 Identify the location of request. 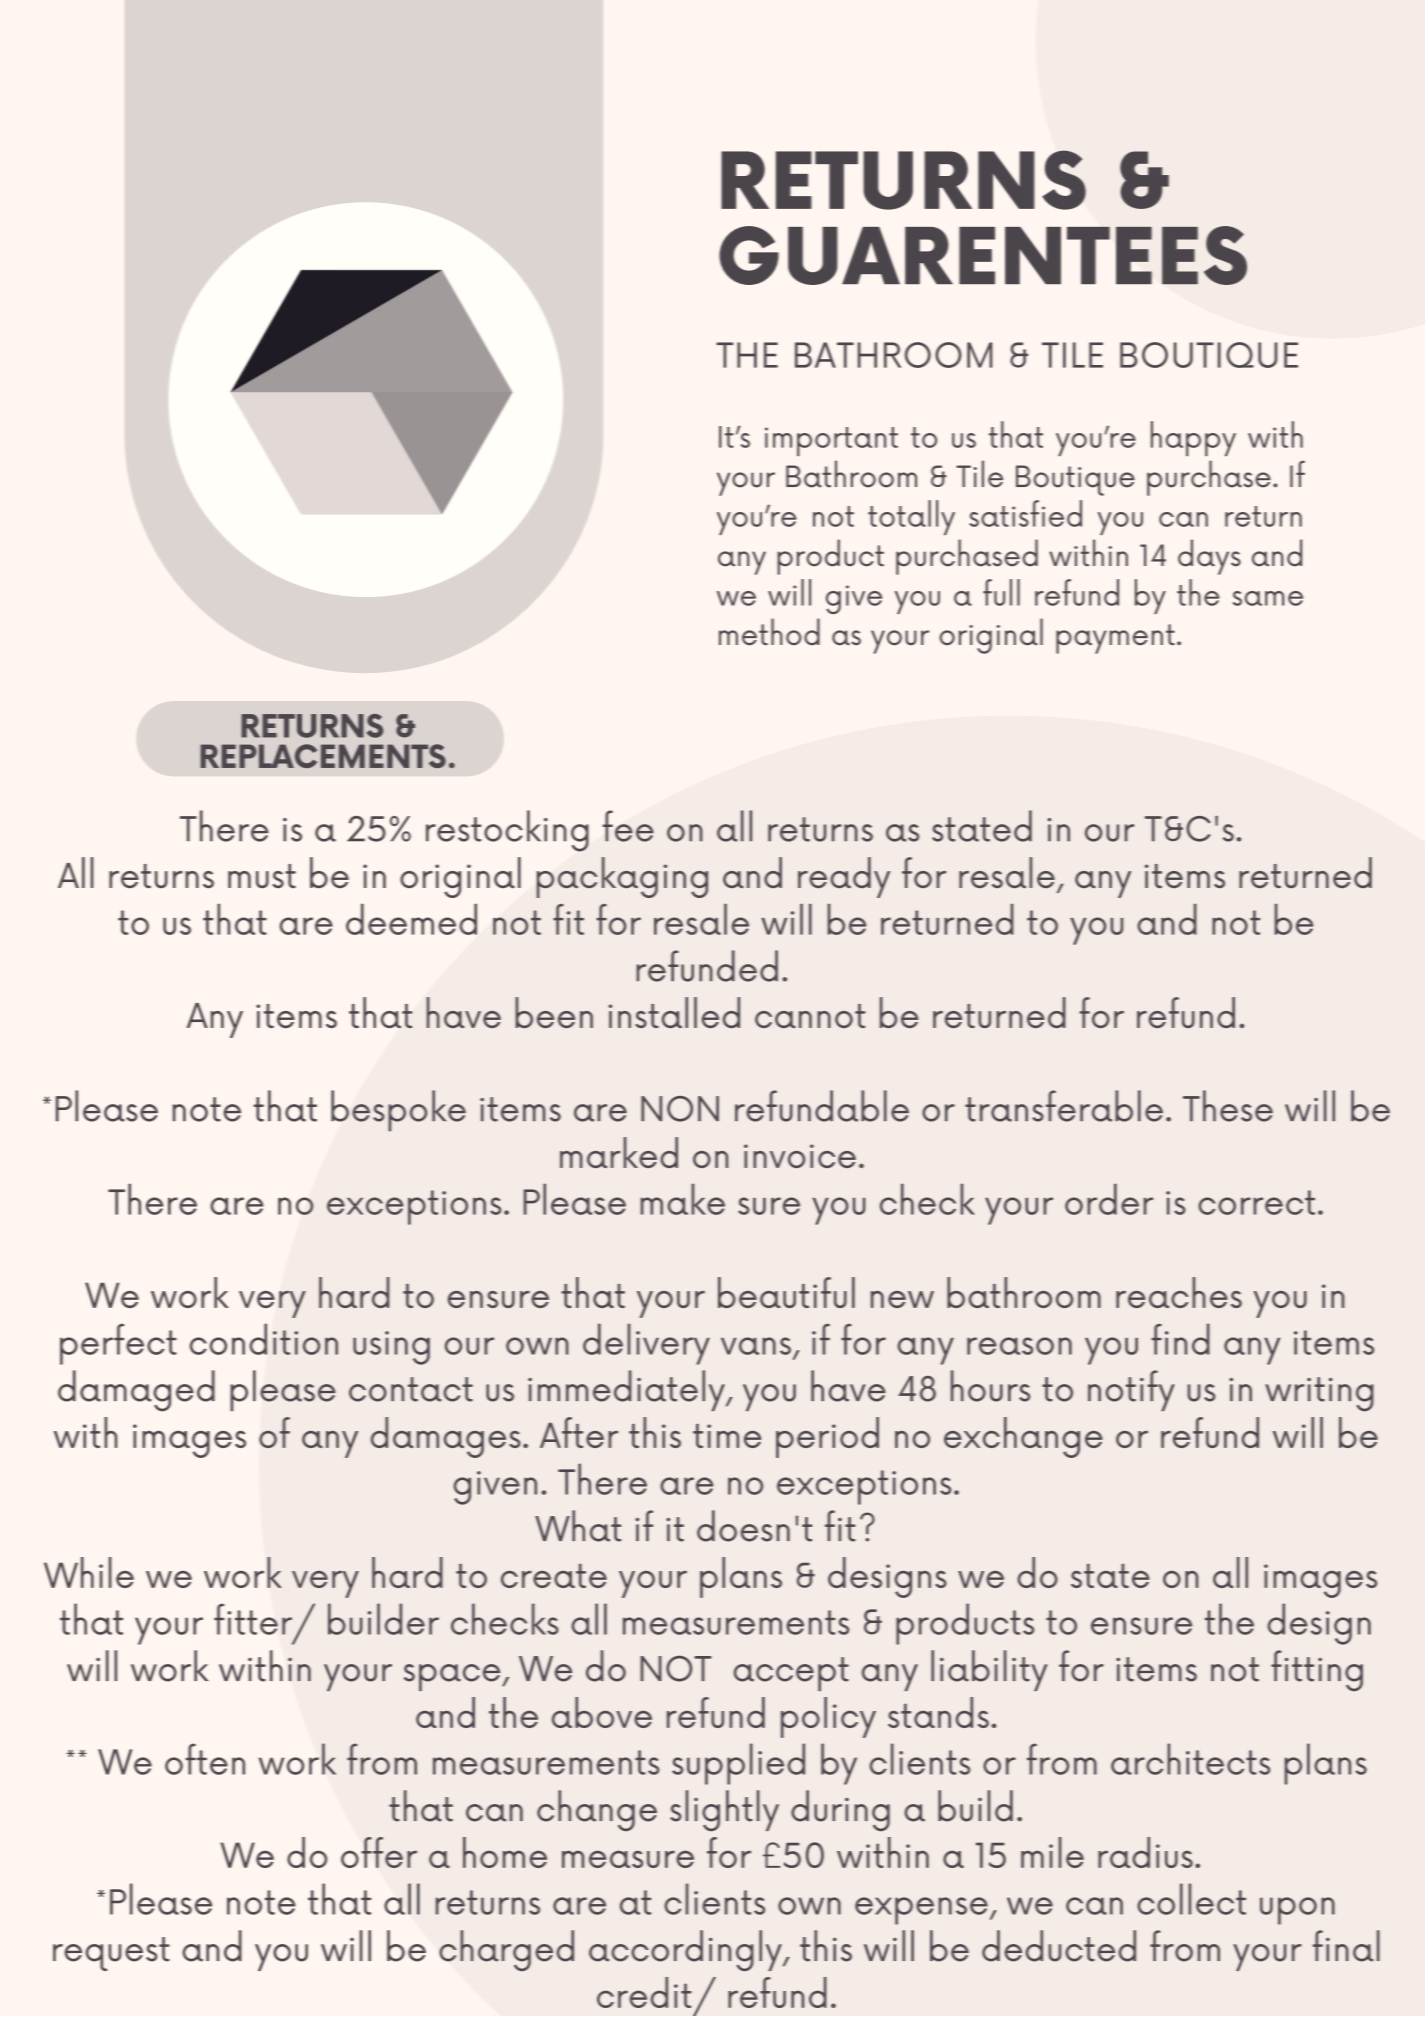
(111, 1954).
